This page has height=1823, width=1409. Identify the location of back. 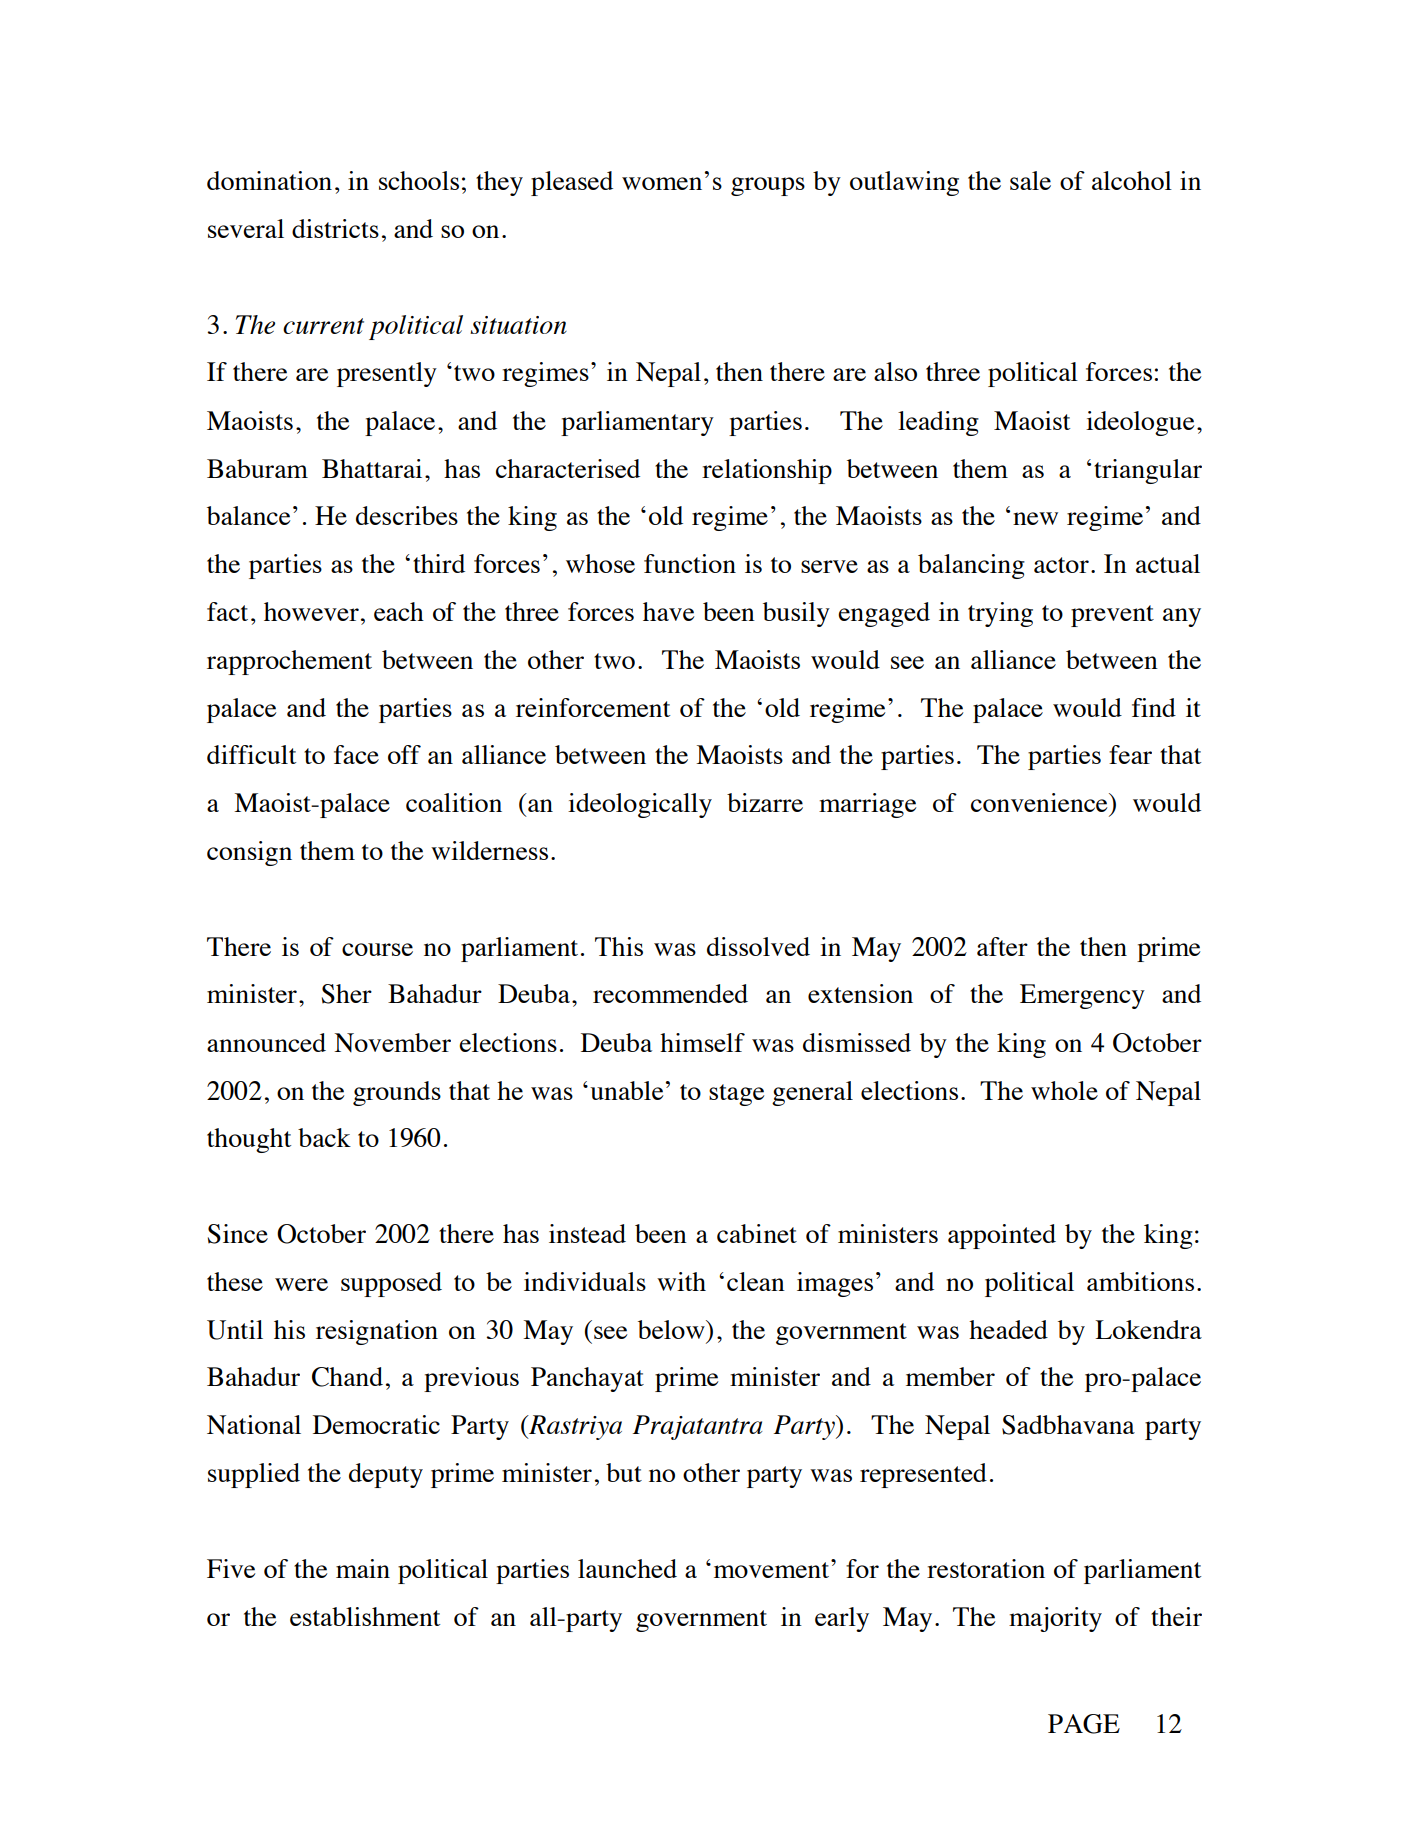
(324, 1137).
